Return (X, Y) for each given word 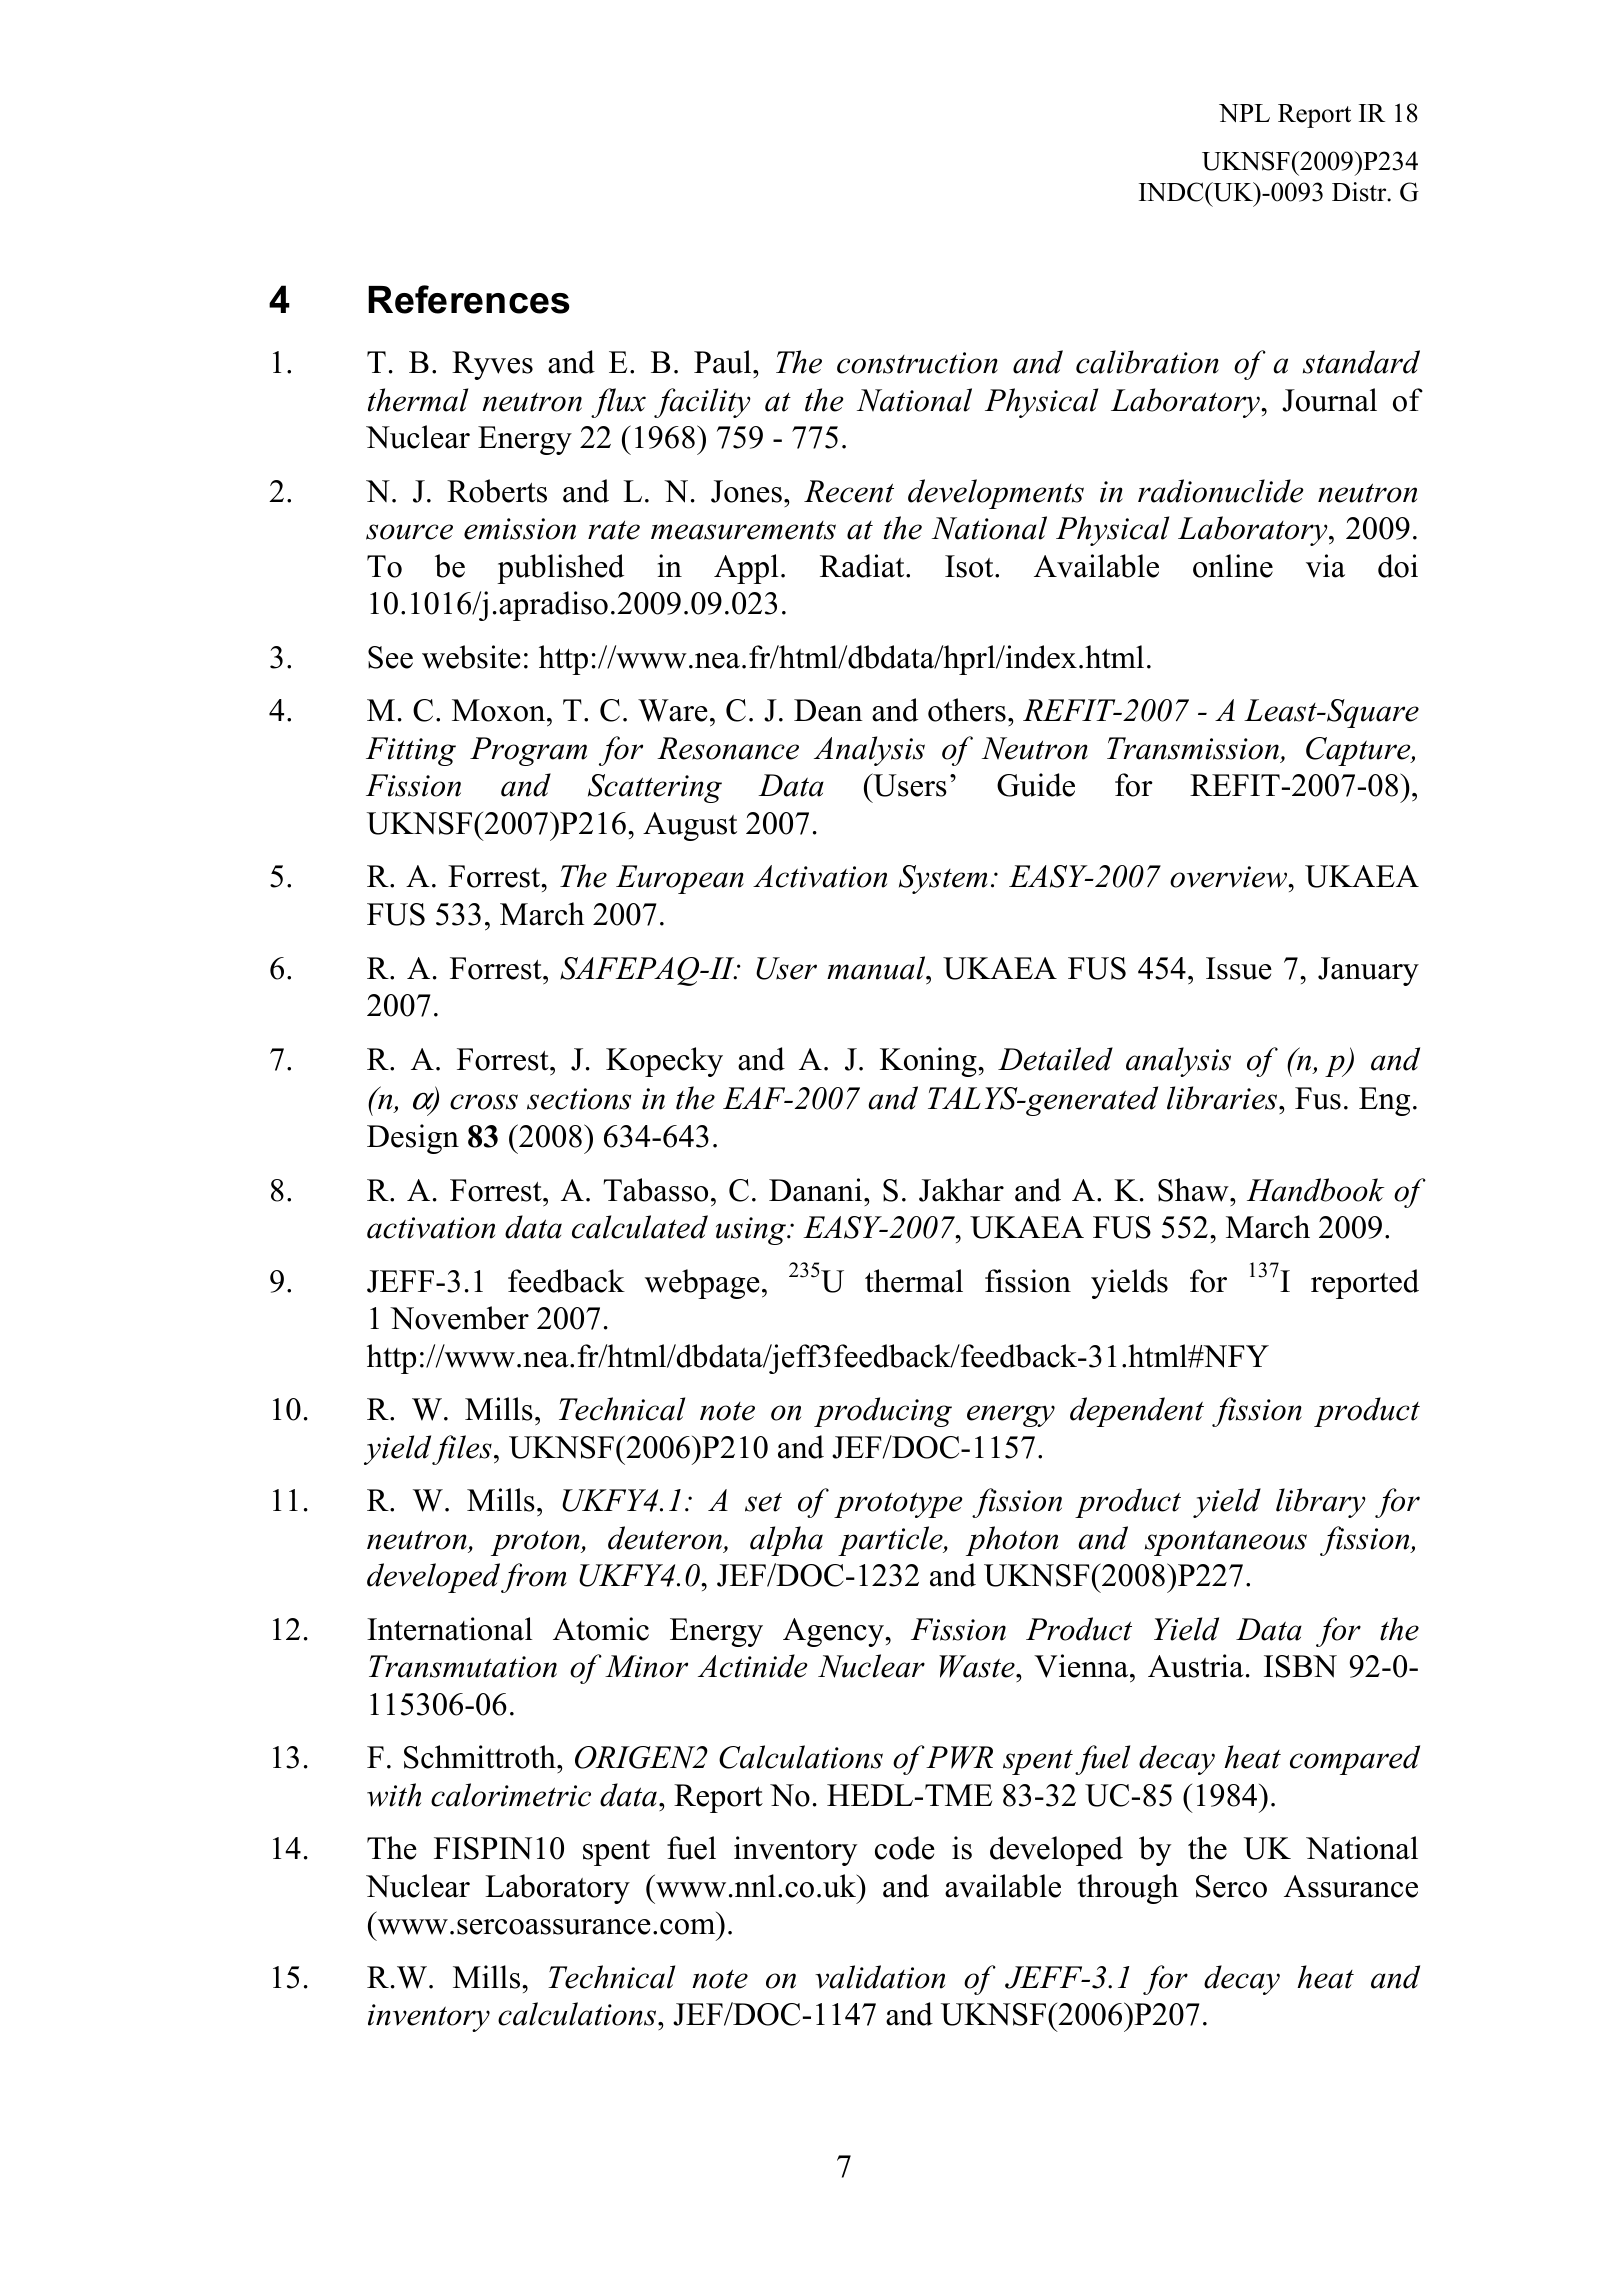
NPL (1244, 113)
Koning (929, 1062)
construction (917, 363)
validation (880, 1977)
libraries (1223, 1098)
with (394, 1795)
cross (484, 1102)
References (469, 299)
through (1127, 1889)
